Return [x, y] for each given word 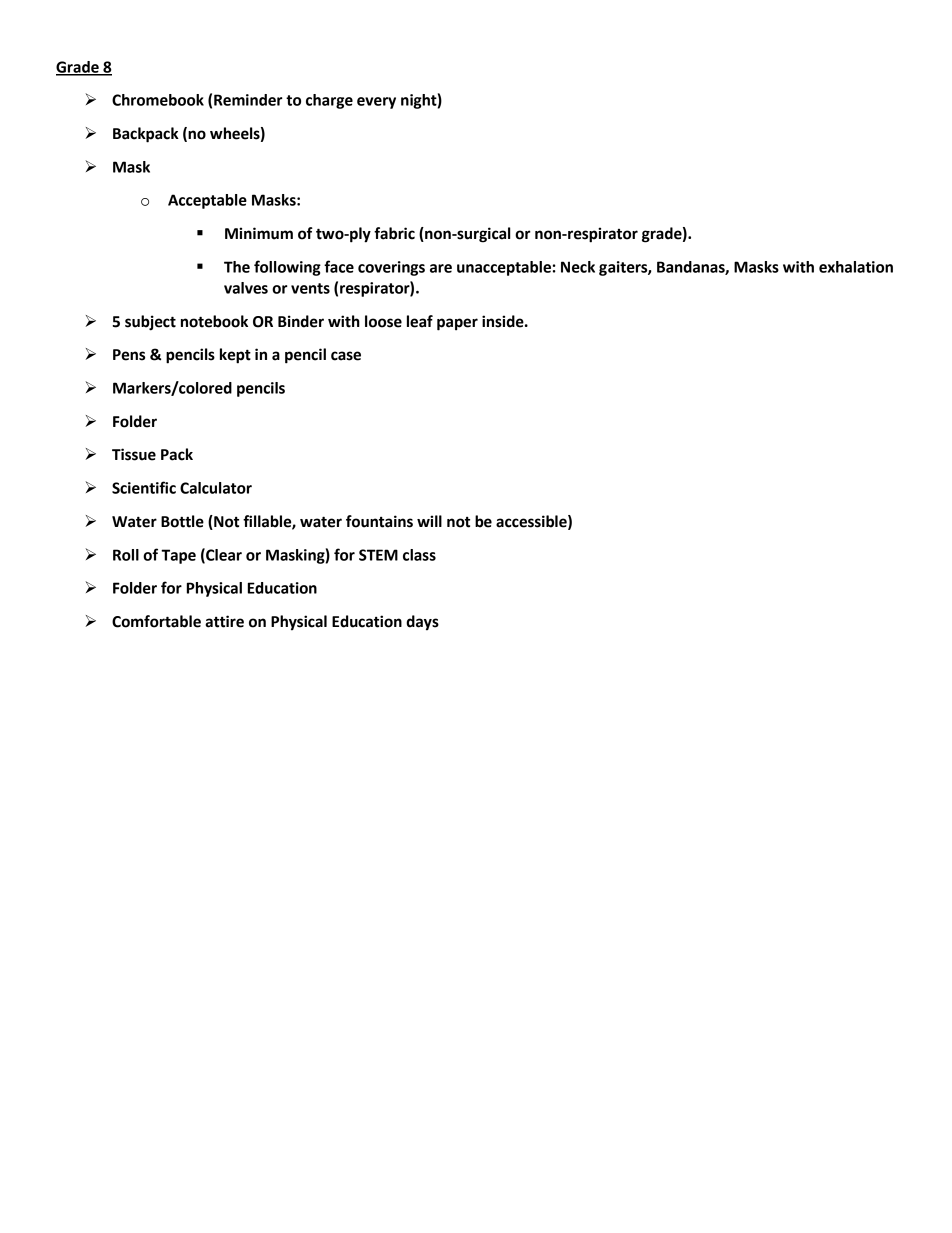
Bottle [182, 521]
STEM [378, 555]
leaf [420, 321]
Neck [578, 267]
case [346, 356]
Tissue [134, 454]
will [429, 521]
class [419, 555]
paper [457, 324]
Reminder [248, 100]
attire [224, 621]
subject [150, 323]
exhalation [856, 267]
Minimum [259, 233]
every [376, 103]
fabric [394, 233]
